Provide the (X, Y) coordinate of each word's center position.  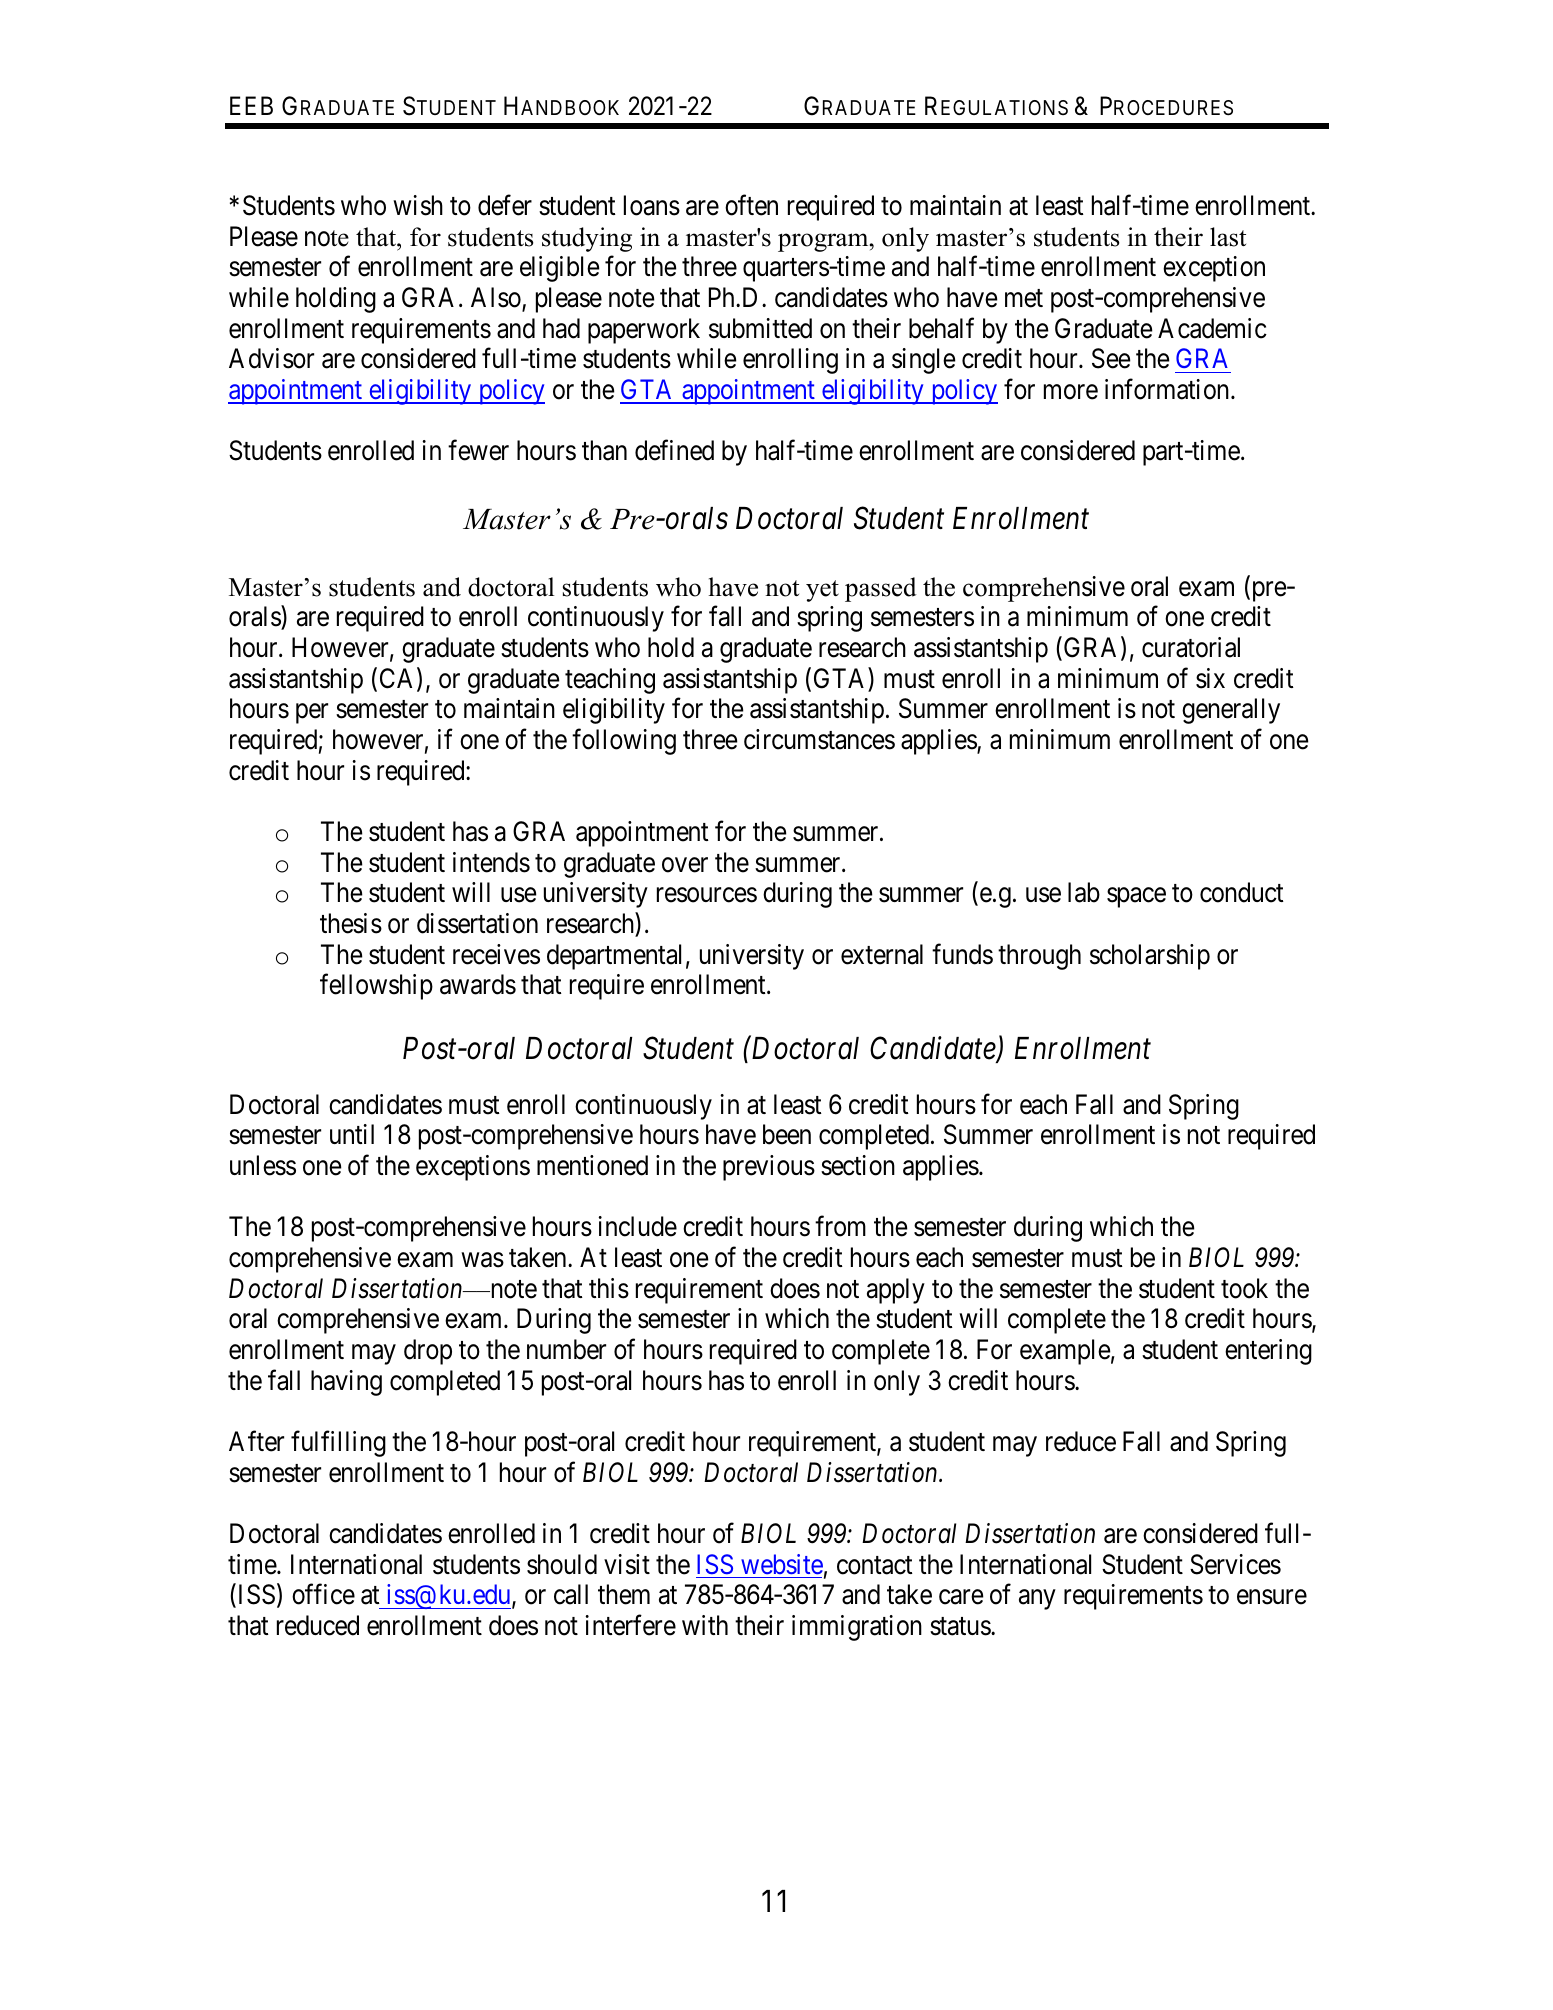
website (782, 1564)
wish (418, 205)
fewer (478, 450)
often (751, 205)
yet (822, 591)
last (1228, 237)
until (352, 1134)
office (323, 1594)
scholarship (1150, 957)
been (787, 1134)
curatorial (1191, 647)
